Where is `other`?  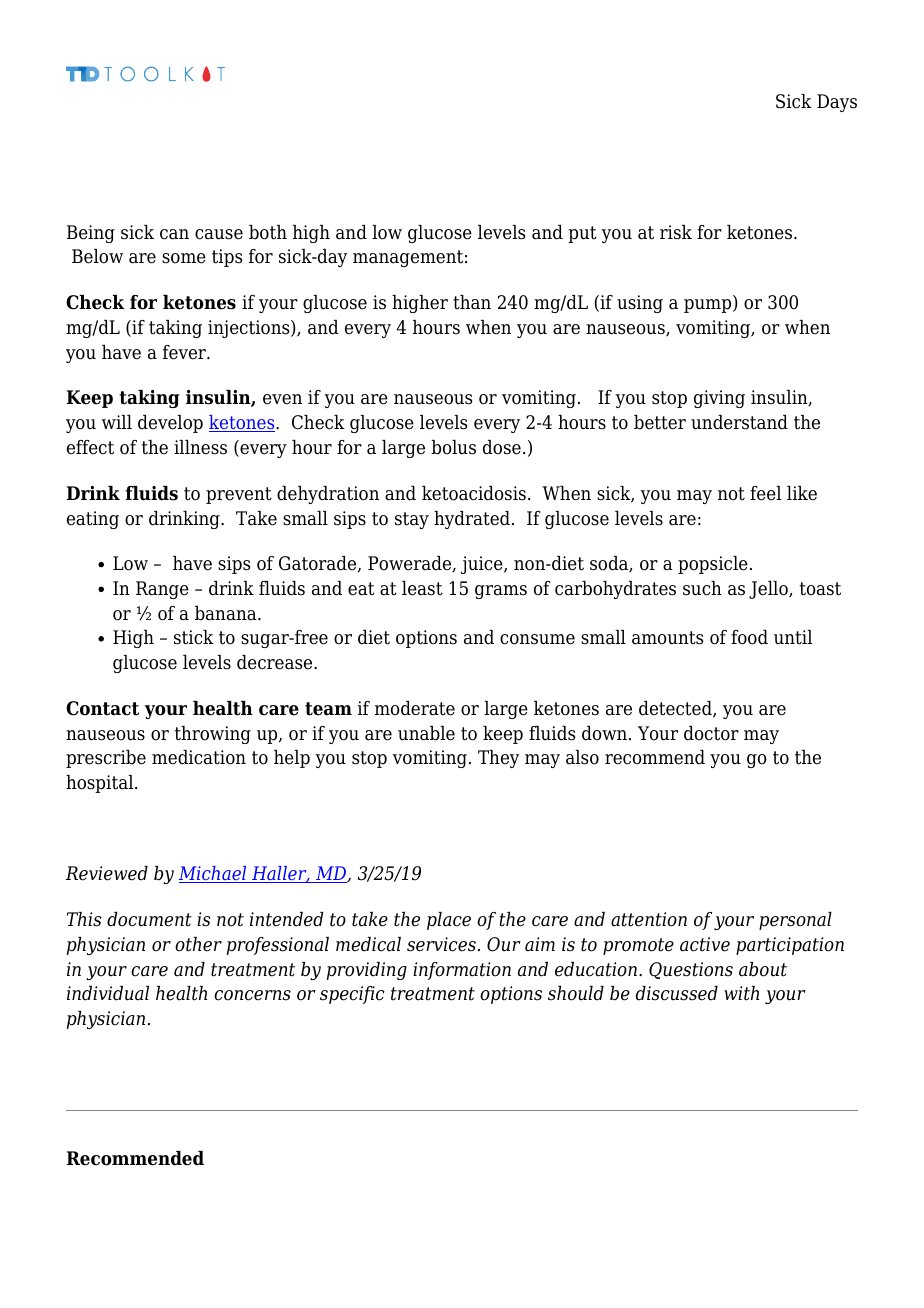 other is located at coordinates (198, 944).
